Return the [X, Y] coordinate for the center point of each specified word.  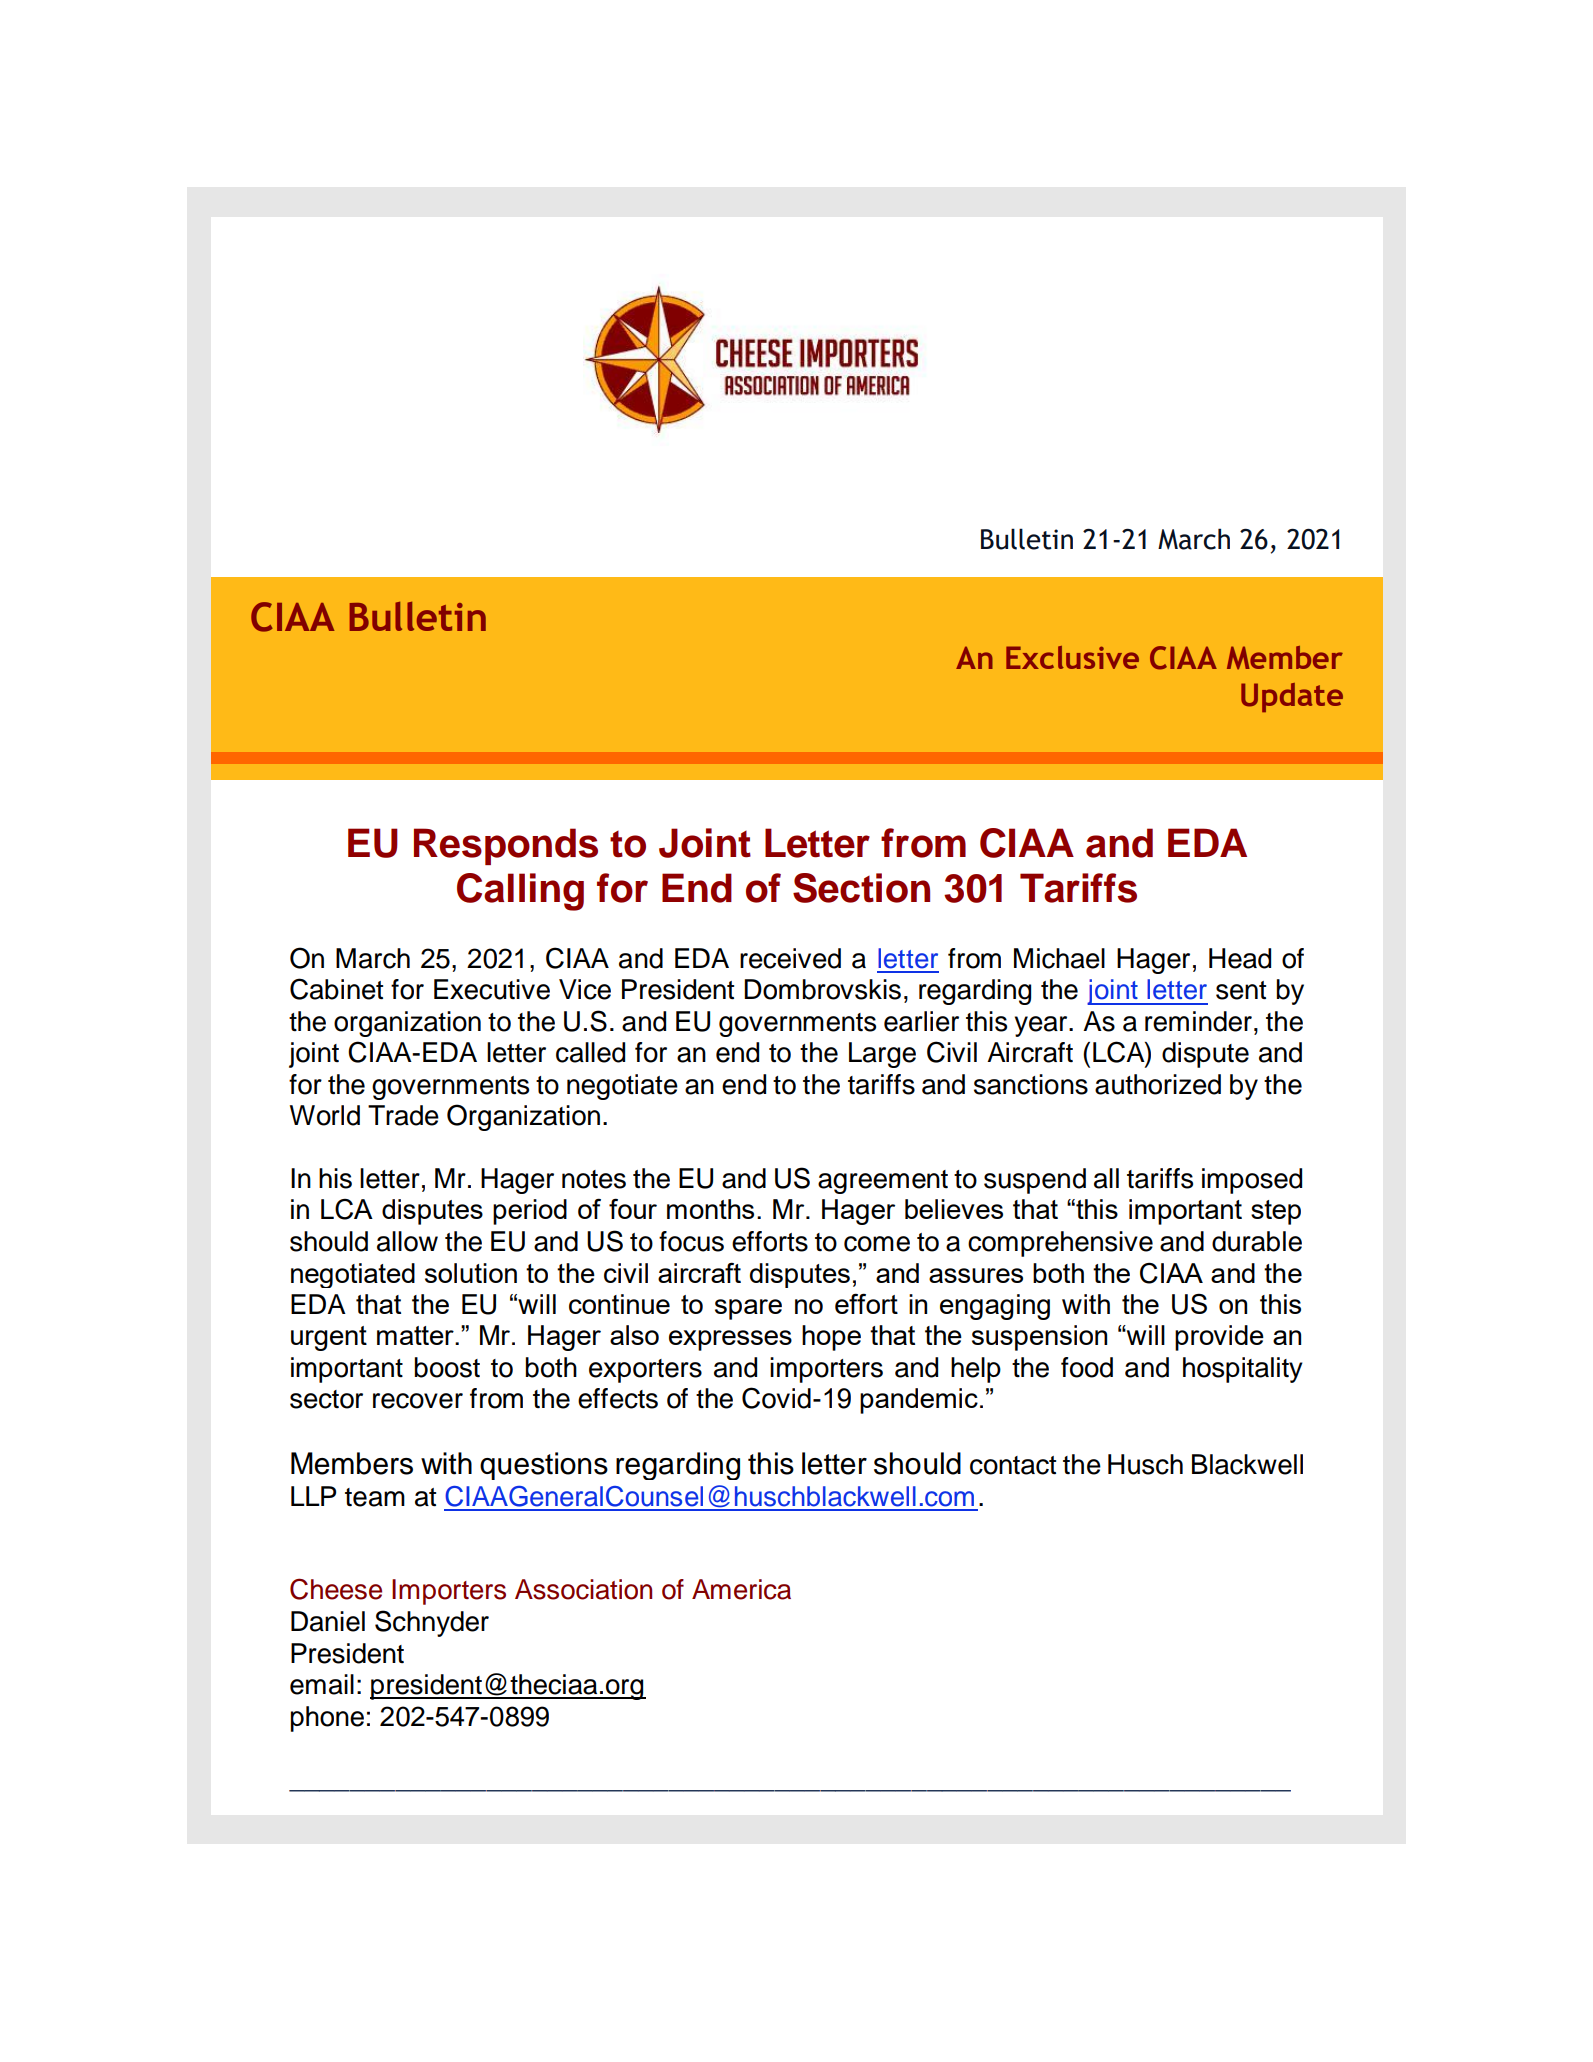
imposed [1252, 1181]
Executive [492, 989]
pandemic [919, 1401]
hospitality [1243, 1370]
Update [1292, 697]
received [790, 958]
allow [407, 1241]
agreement [883, 1182]
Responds [506, 846]
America [741, 1589]
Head [1240, 958]
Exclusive [1072, 657]
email [322, 1684]
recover [418, 1401]
